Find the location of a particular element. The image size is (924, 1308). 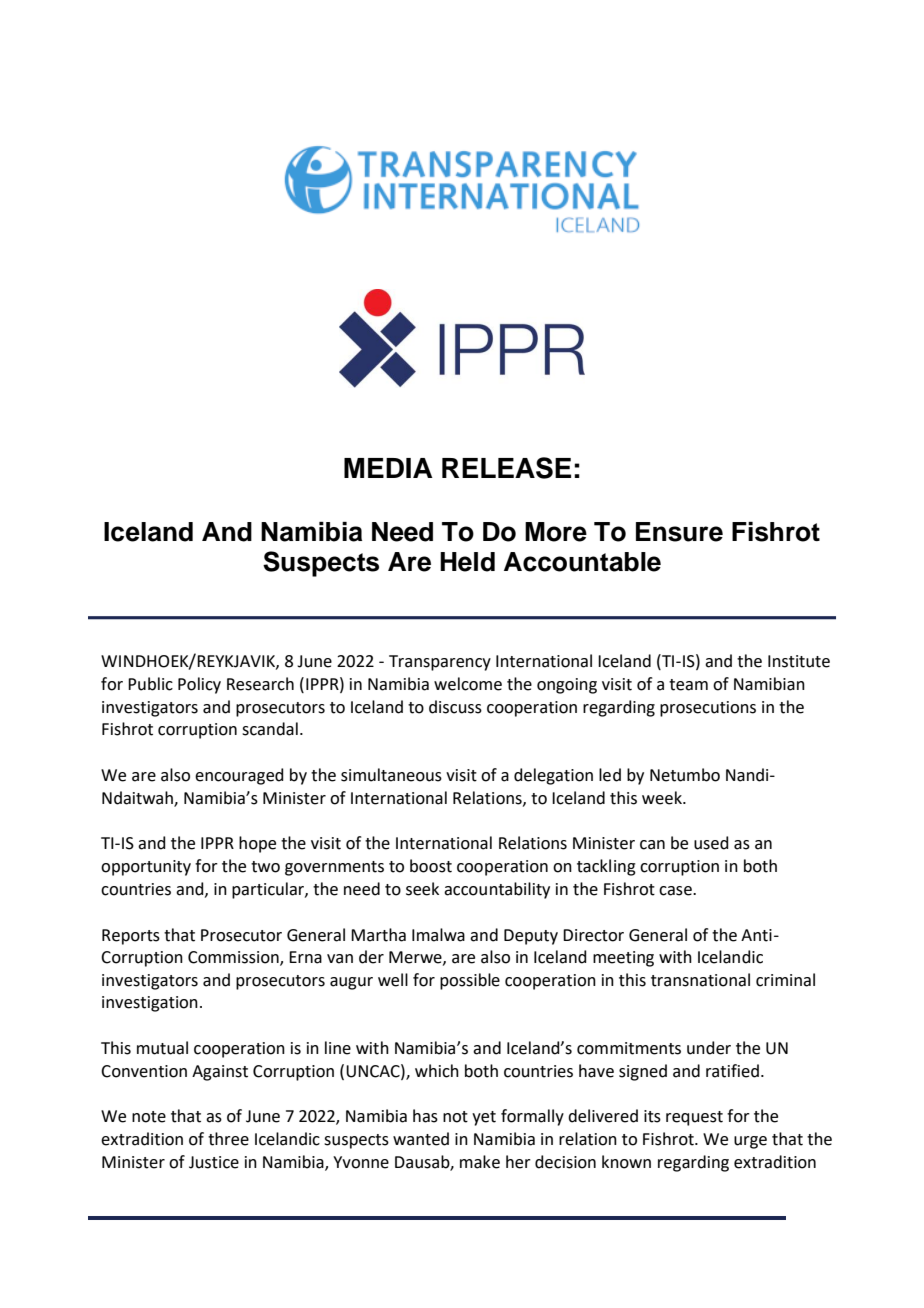

two is located at coordinates (265, 867).
